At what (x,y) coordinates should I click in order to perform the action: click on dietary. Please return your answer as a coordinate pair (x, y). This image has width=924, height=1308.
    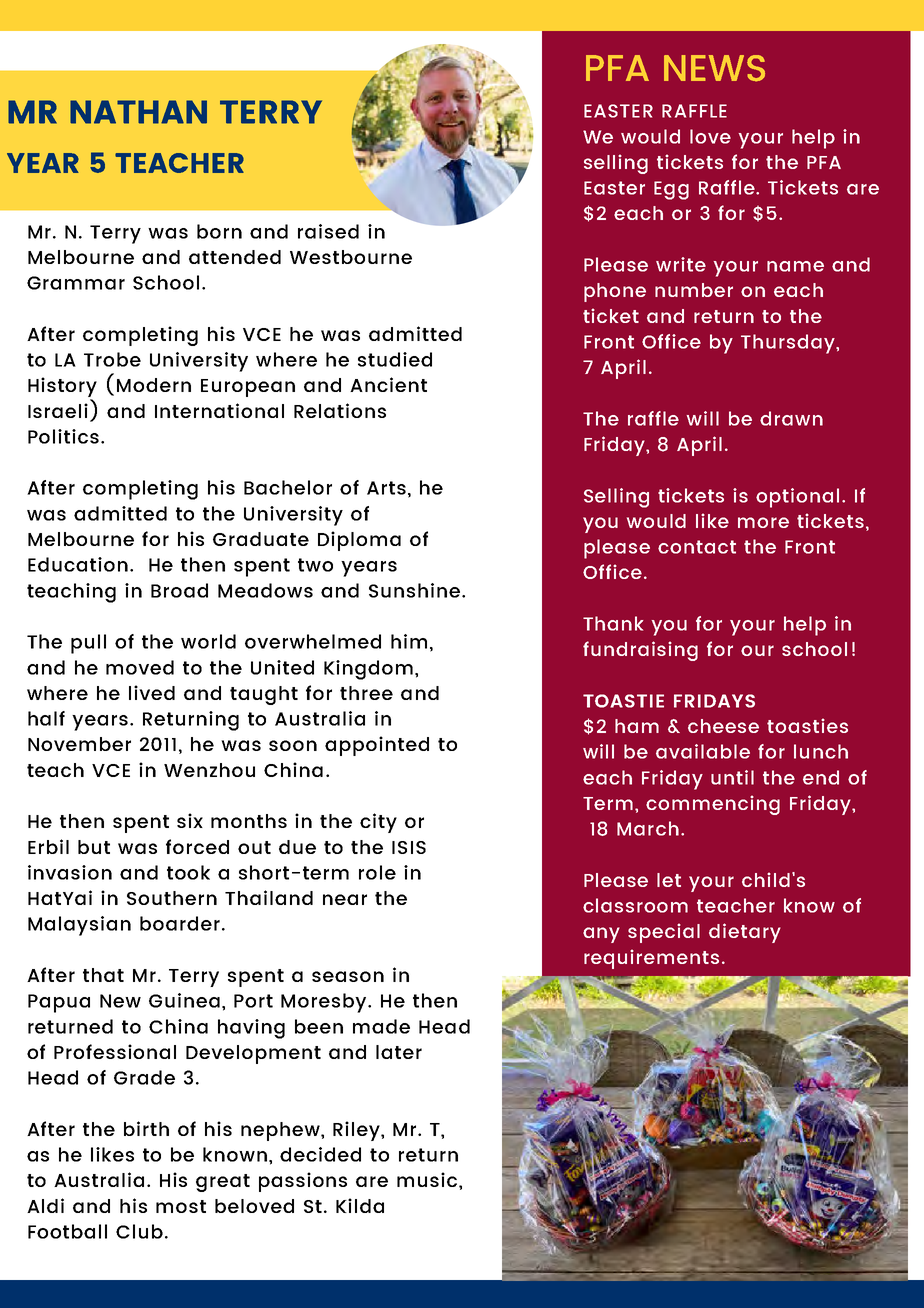
    Looking at the image, I should click on (745, 933).
